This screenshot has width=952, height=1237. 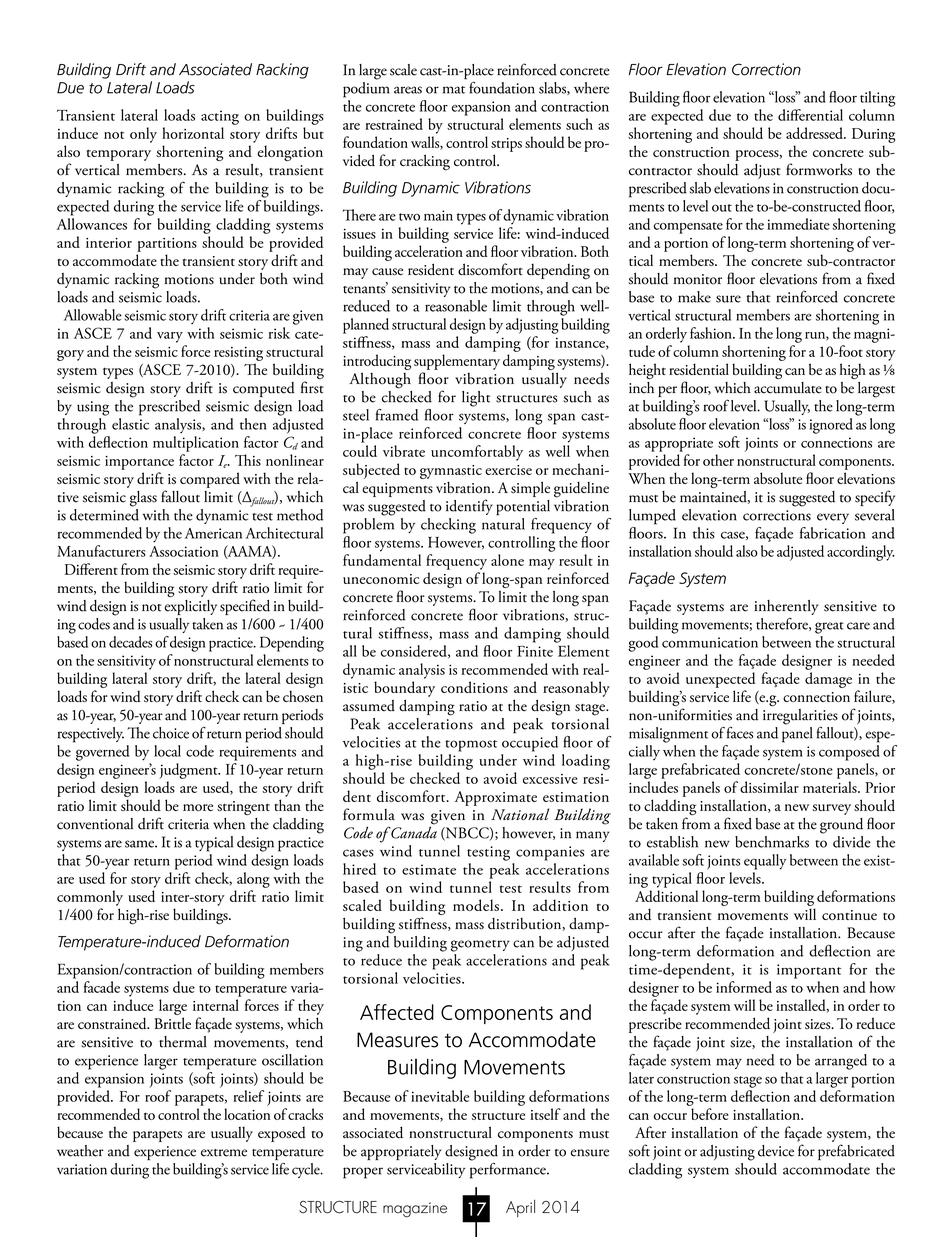 I want to click on extreme, so click(x=224, y=1153).
